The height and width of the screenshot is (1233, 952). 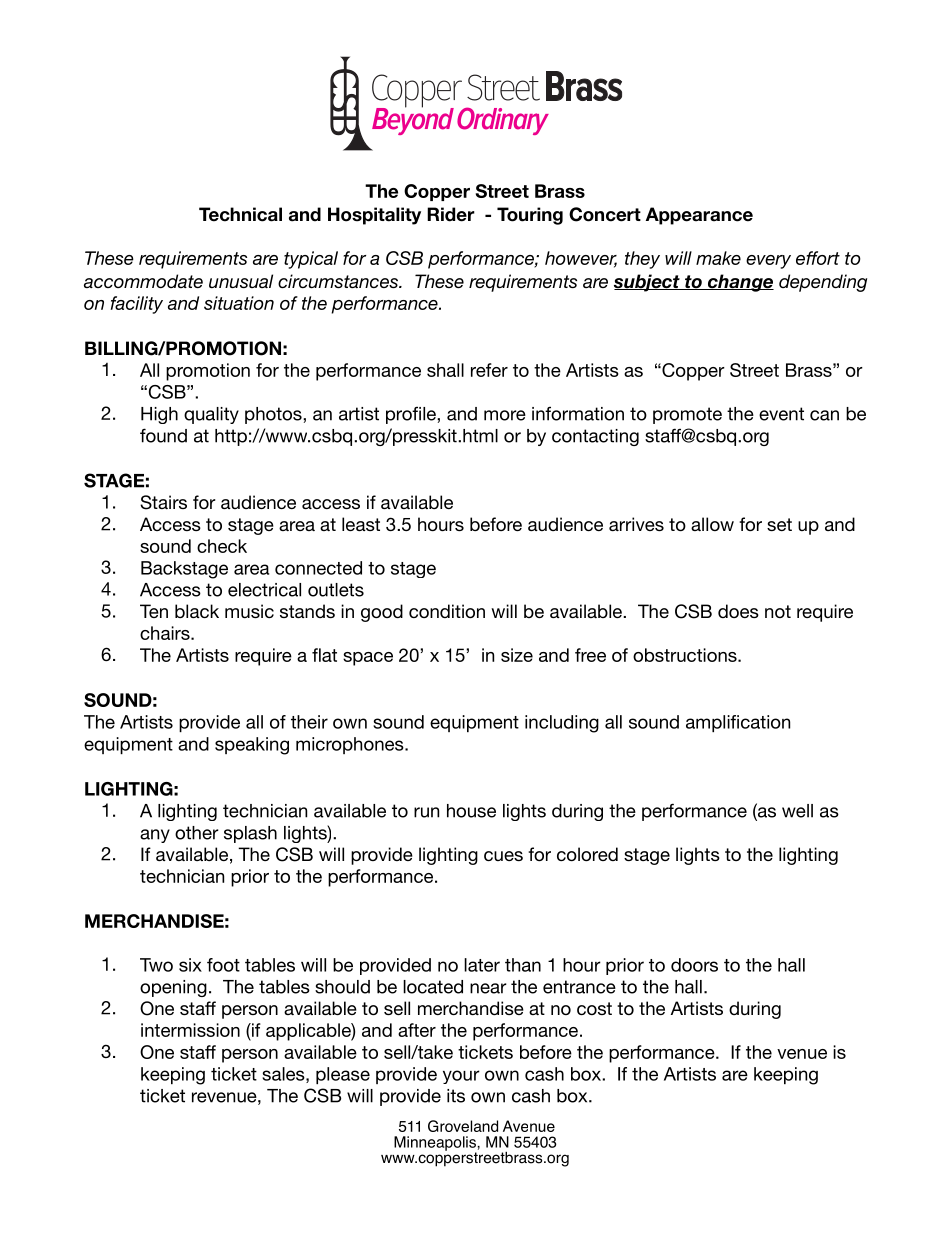 I want to click on event, so click(x=781, y=414).
